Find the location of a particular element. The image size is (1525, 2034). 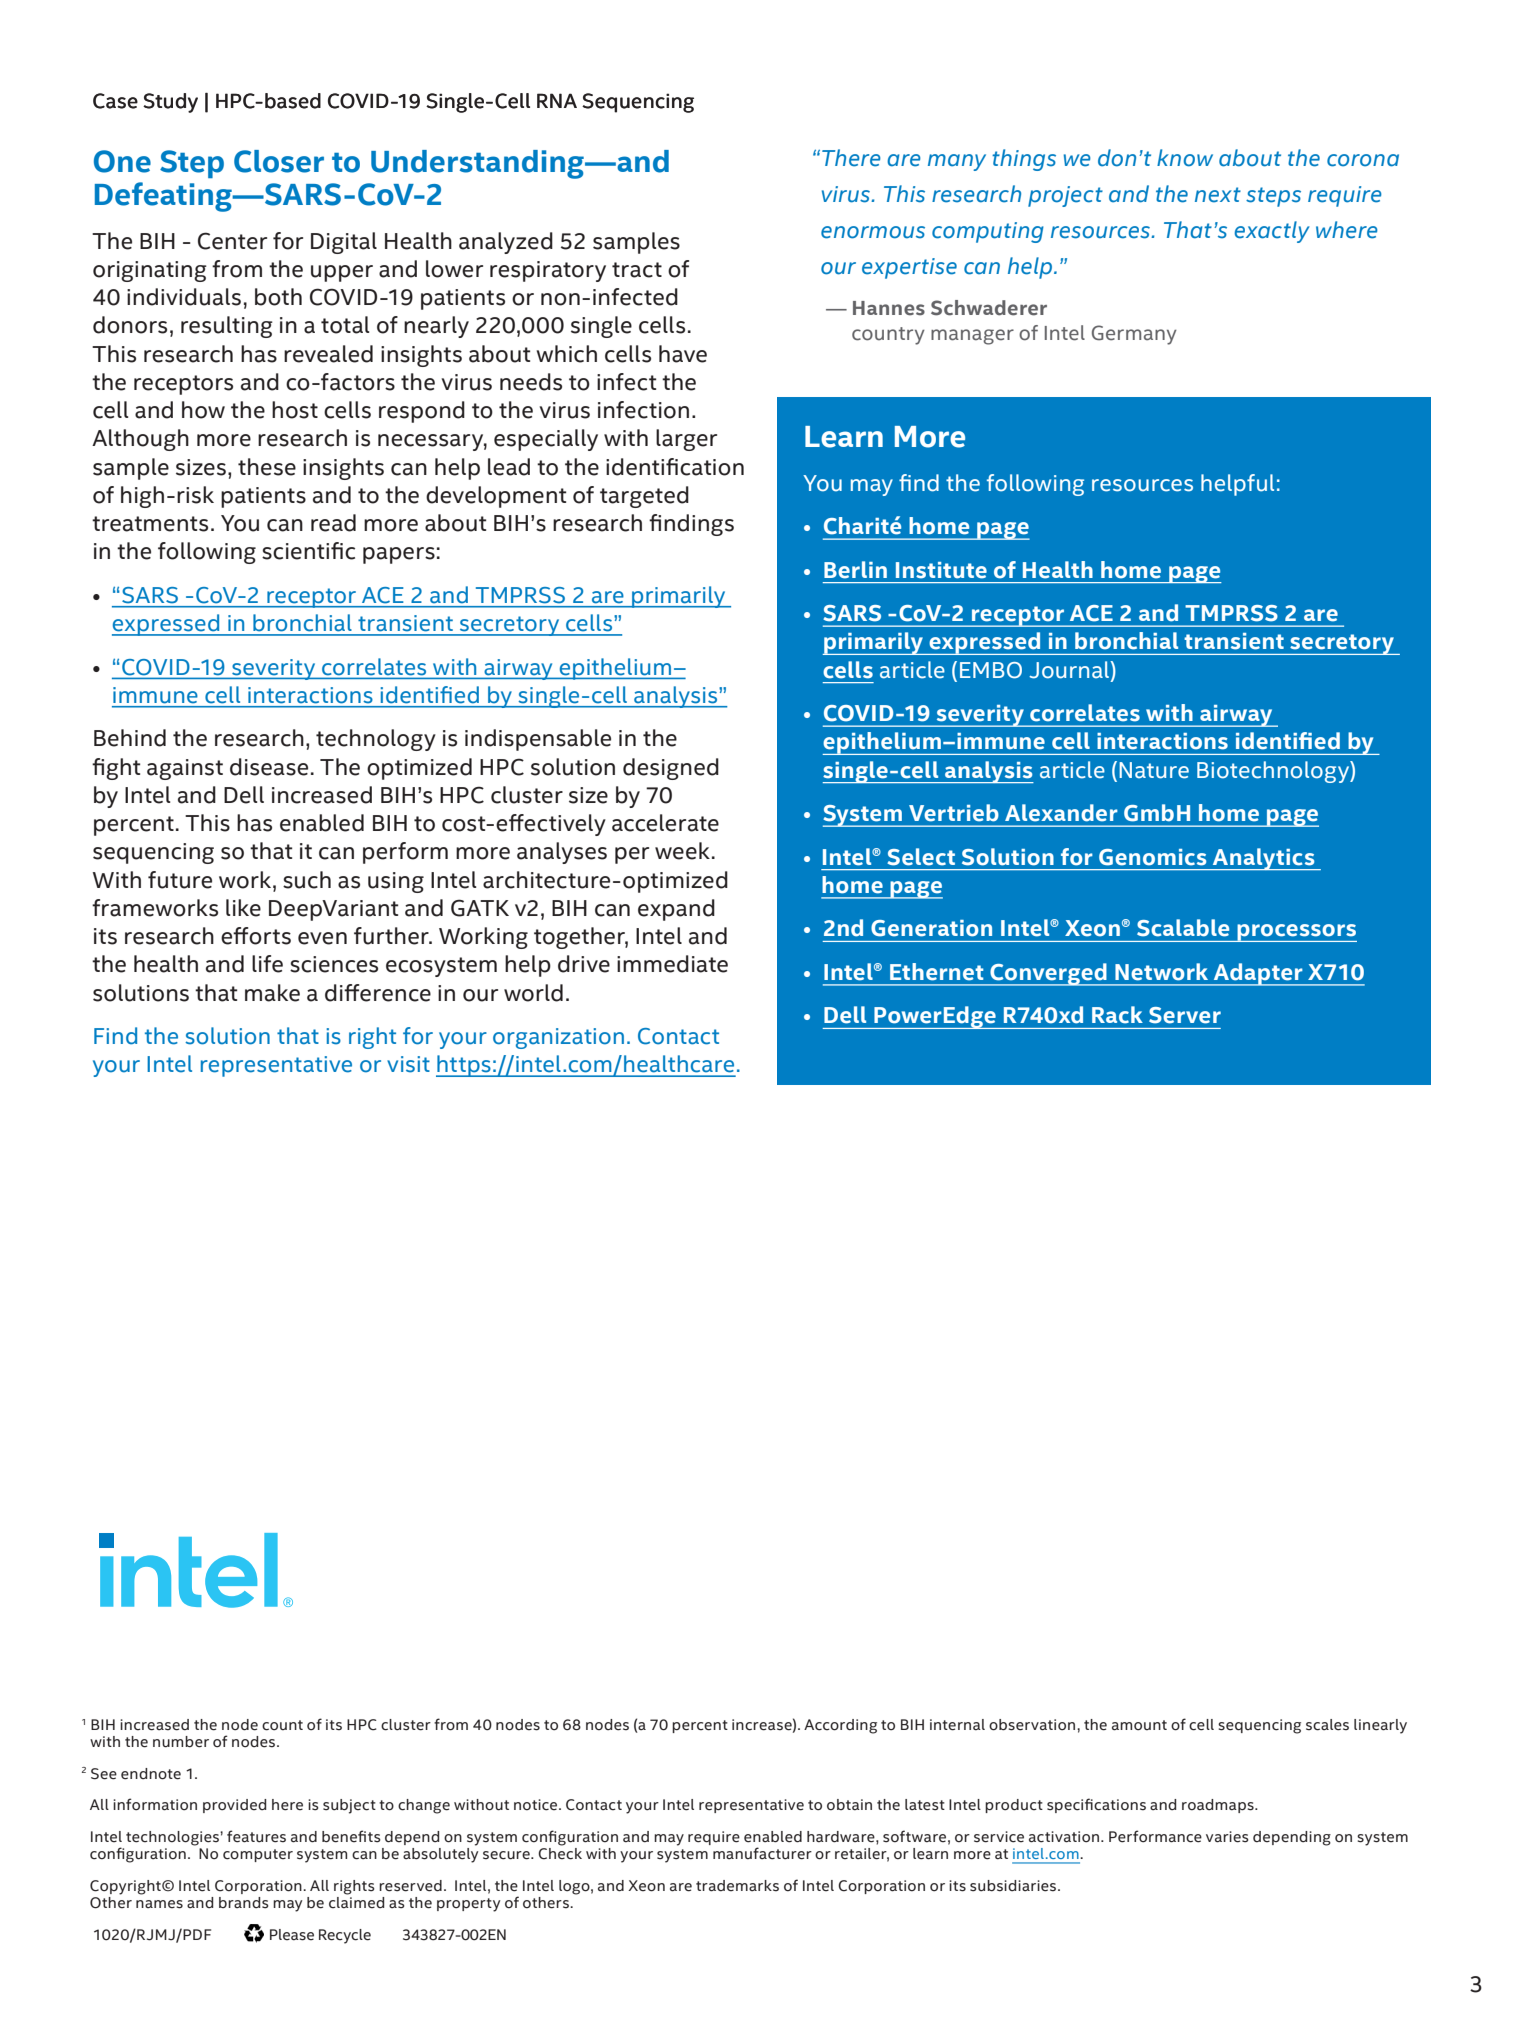

make is located at coordinates (272, 993).
